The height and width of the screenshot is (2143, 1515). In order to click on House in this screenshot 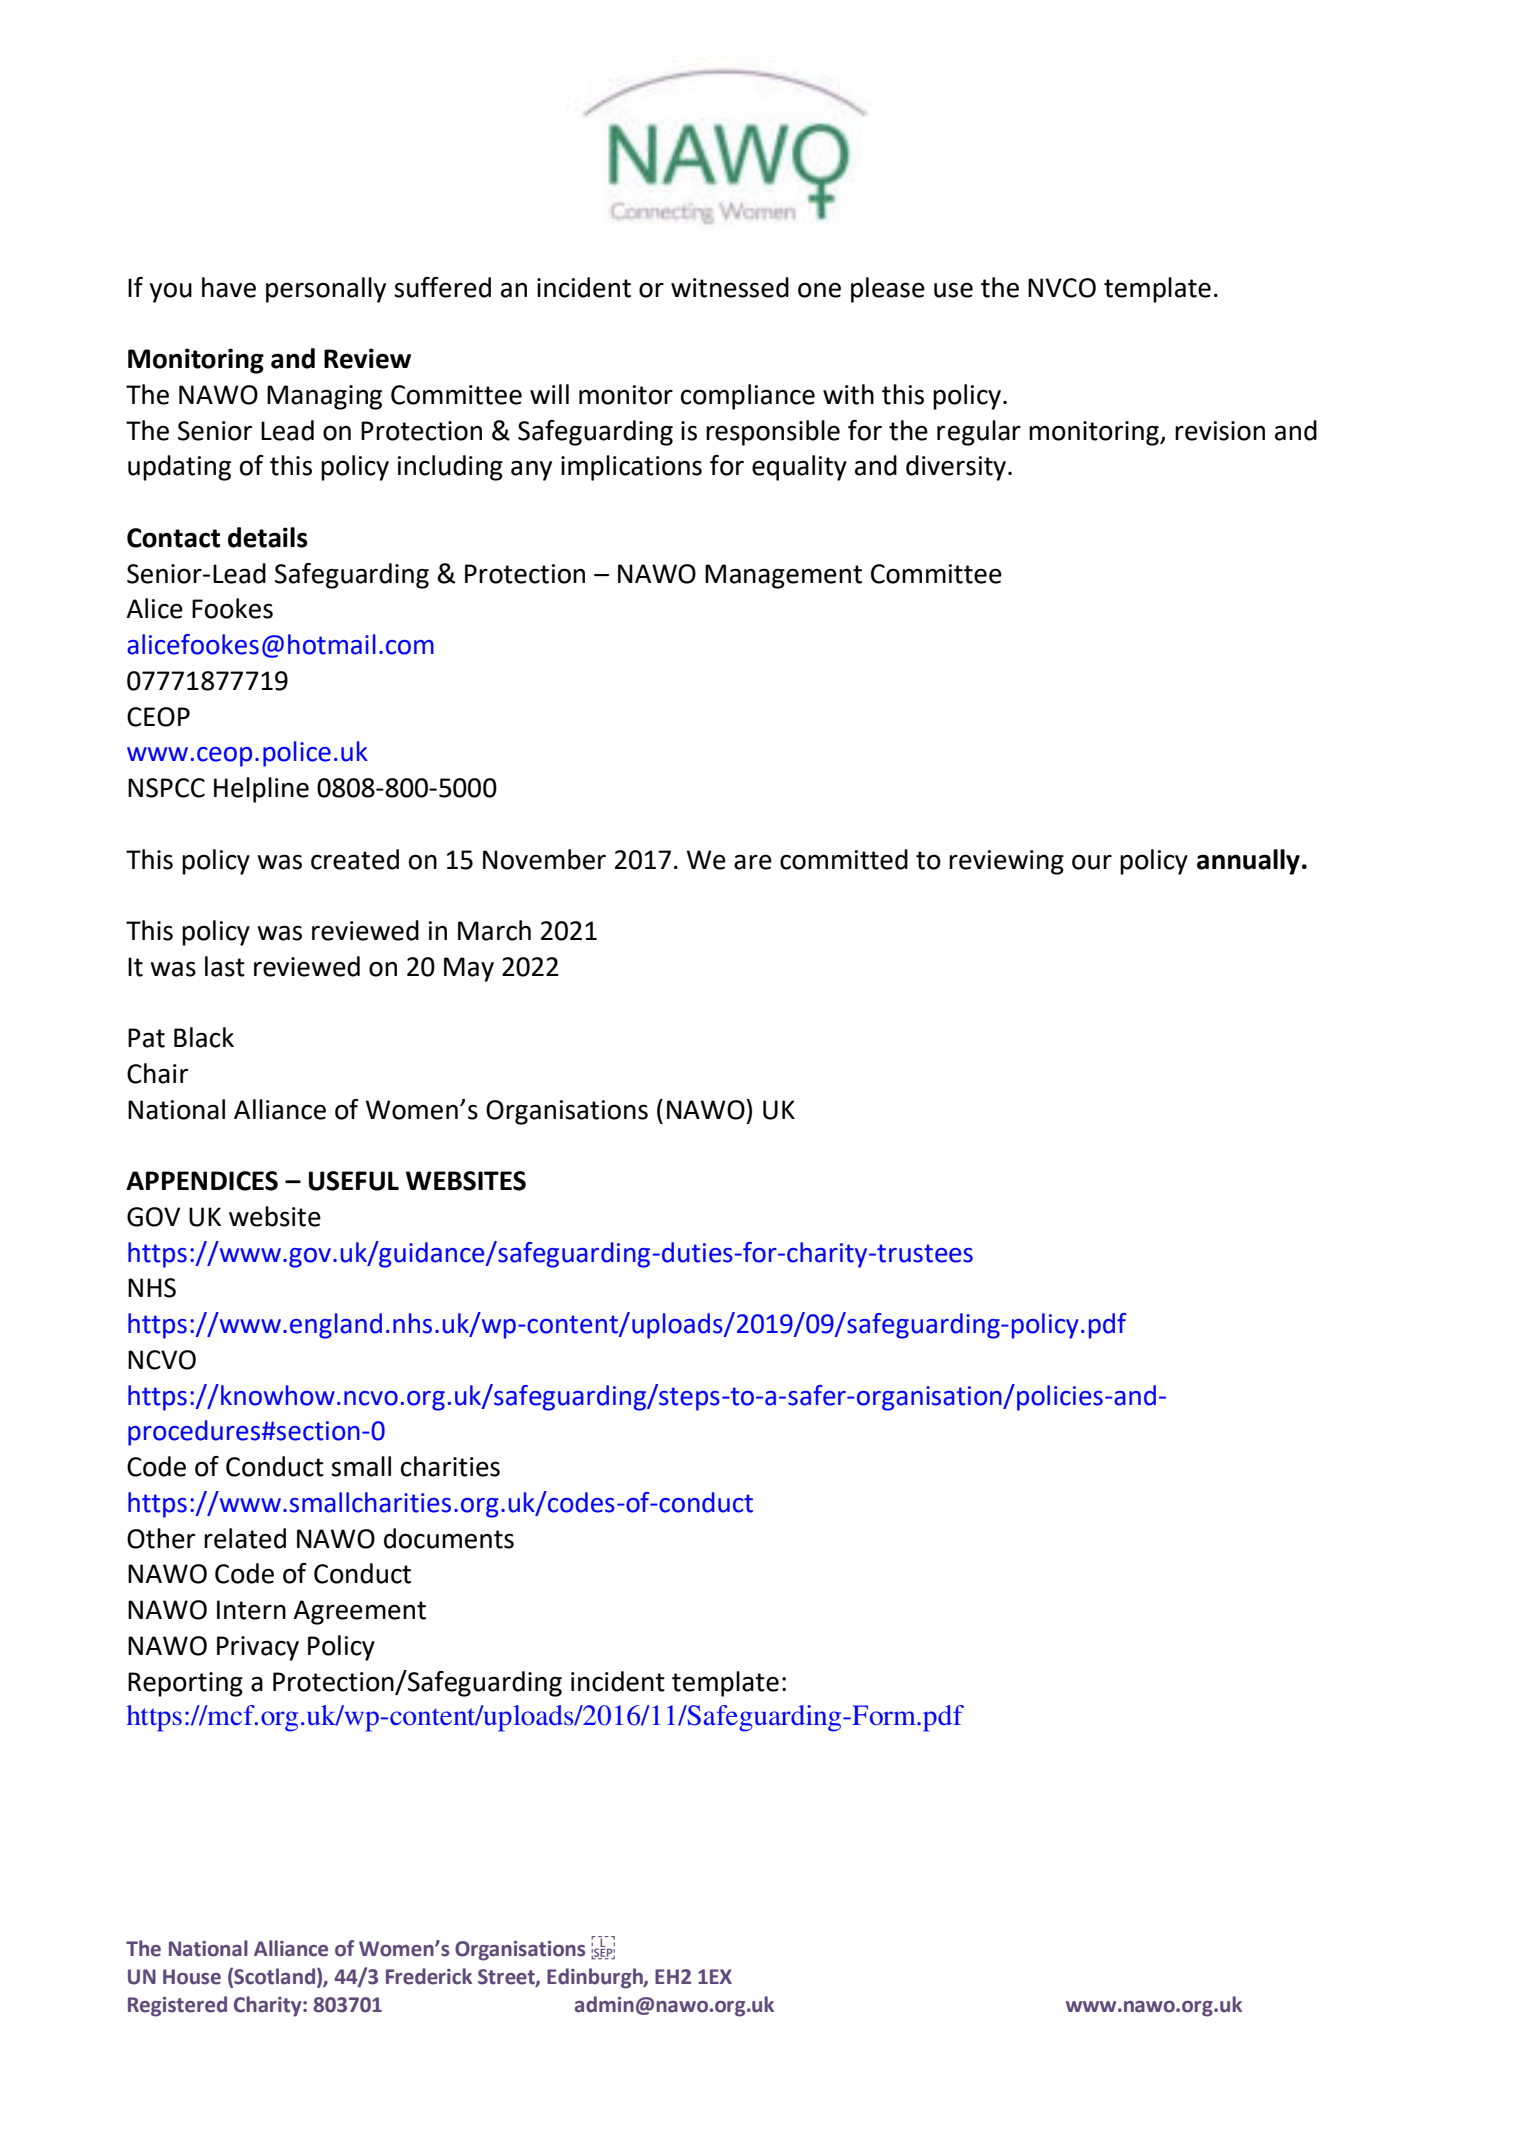, I will do `click(192, 1977)`.
